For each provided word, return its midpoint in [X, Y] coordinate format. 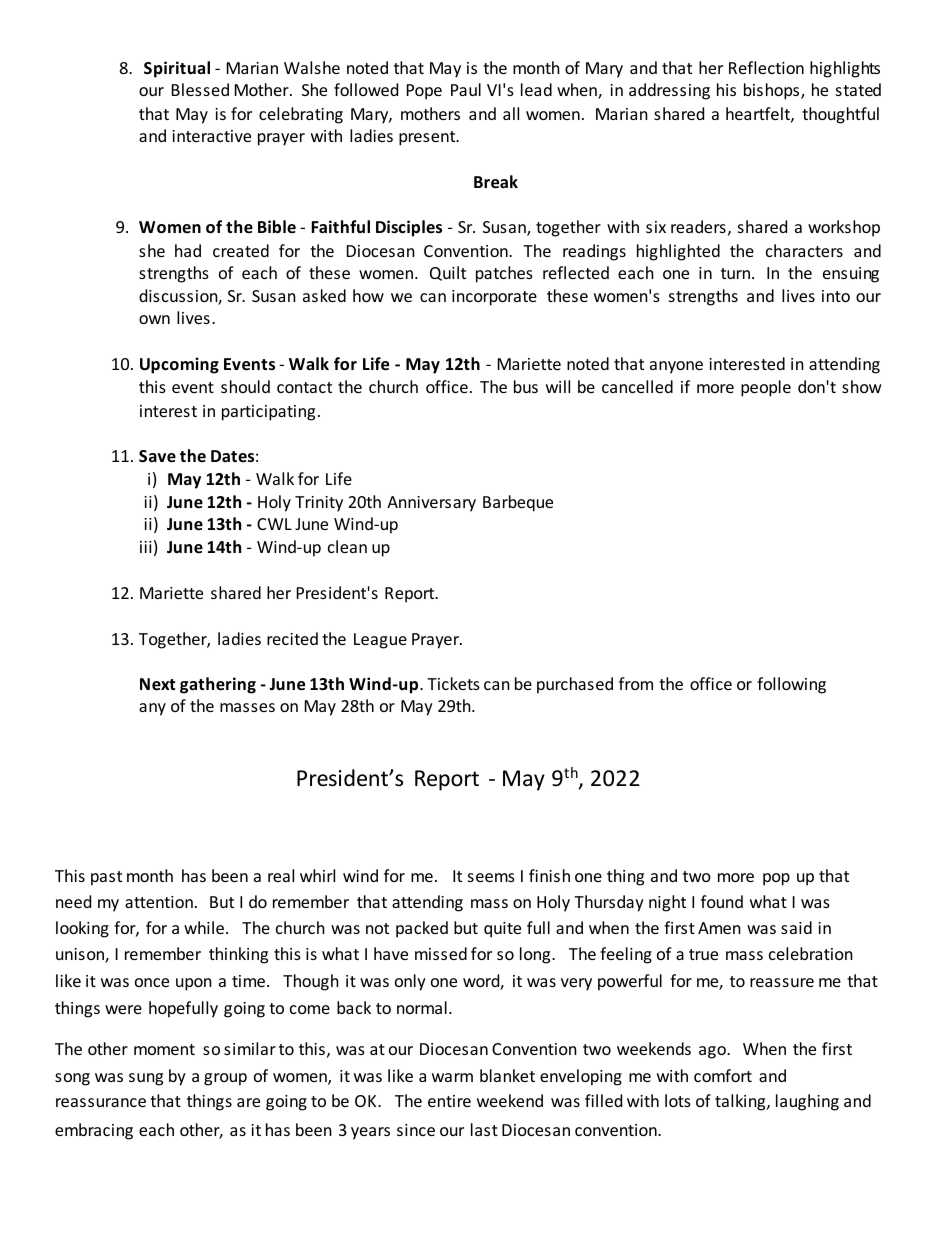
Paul [466, 89]
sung [146, 1079]
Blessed [200, 89]
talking [741, 1102]
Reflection [766, 67]
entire [449, 1101]
